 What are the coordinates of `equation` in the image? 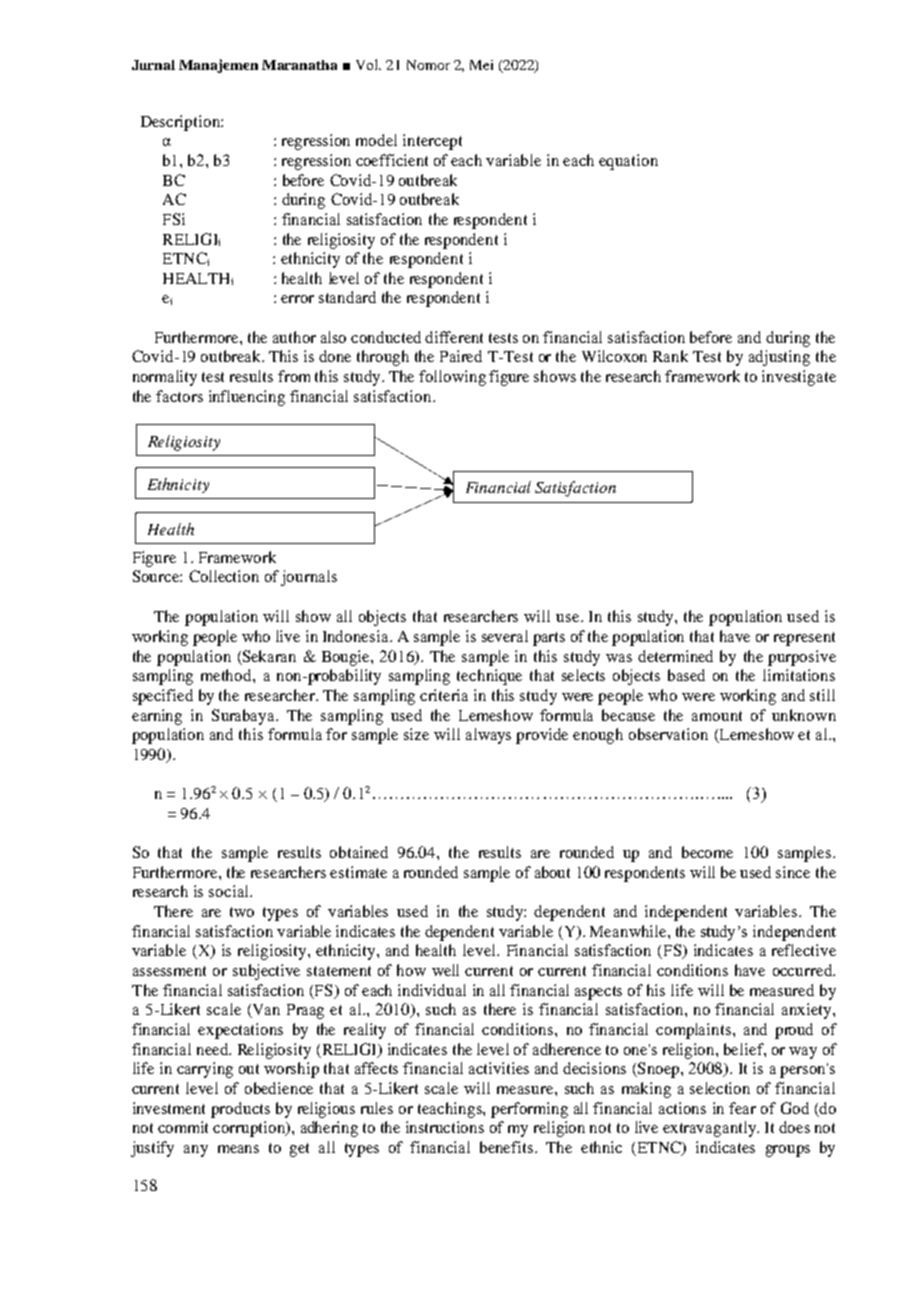 It's located at (628, 162).
